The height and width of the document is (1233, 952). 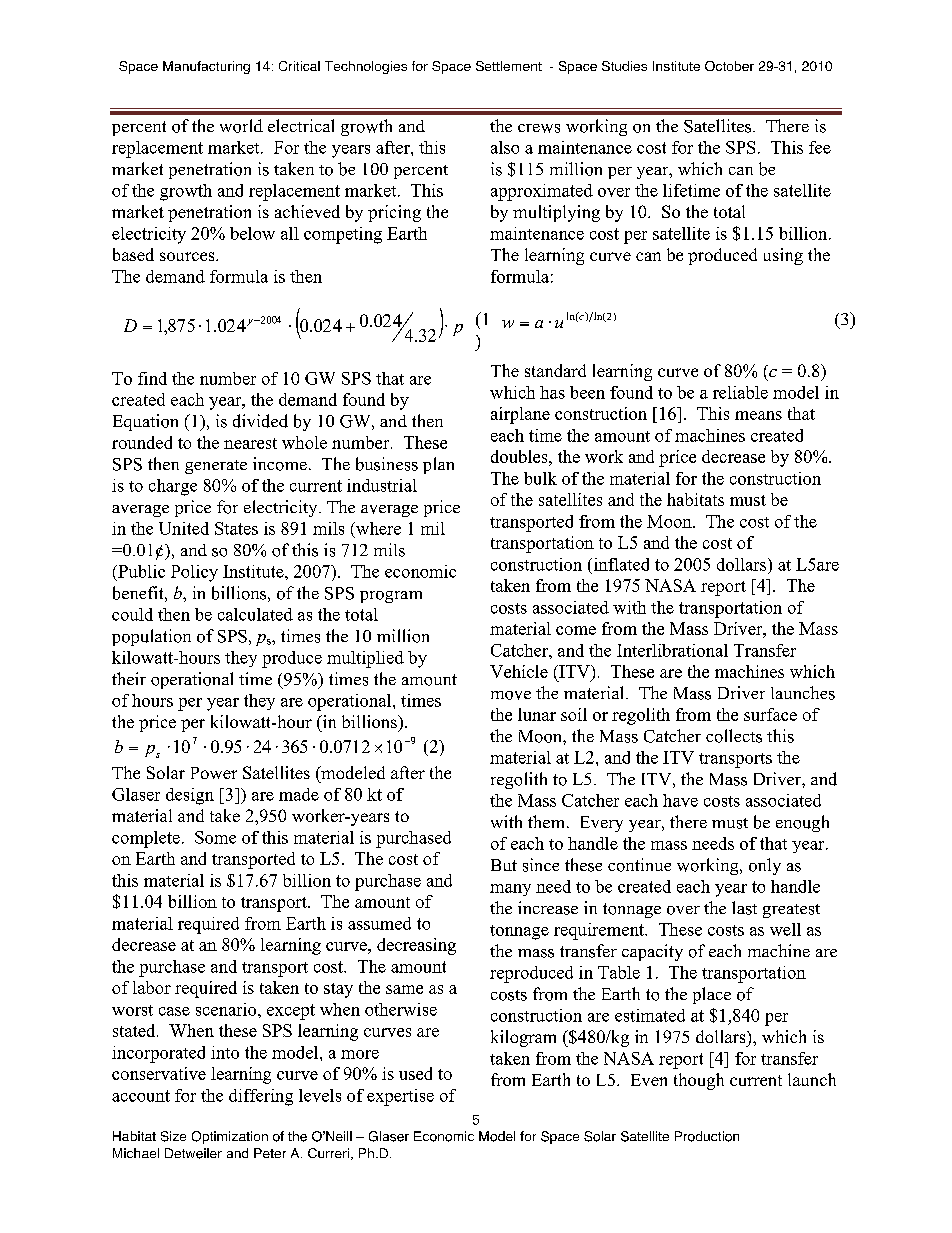 What do you see at coordinates (230, 1137) in the document?
I see `Optimization` at bounding box center [230, 1137].
